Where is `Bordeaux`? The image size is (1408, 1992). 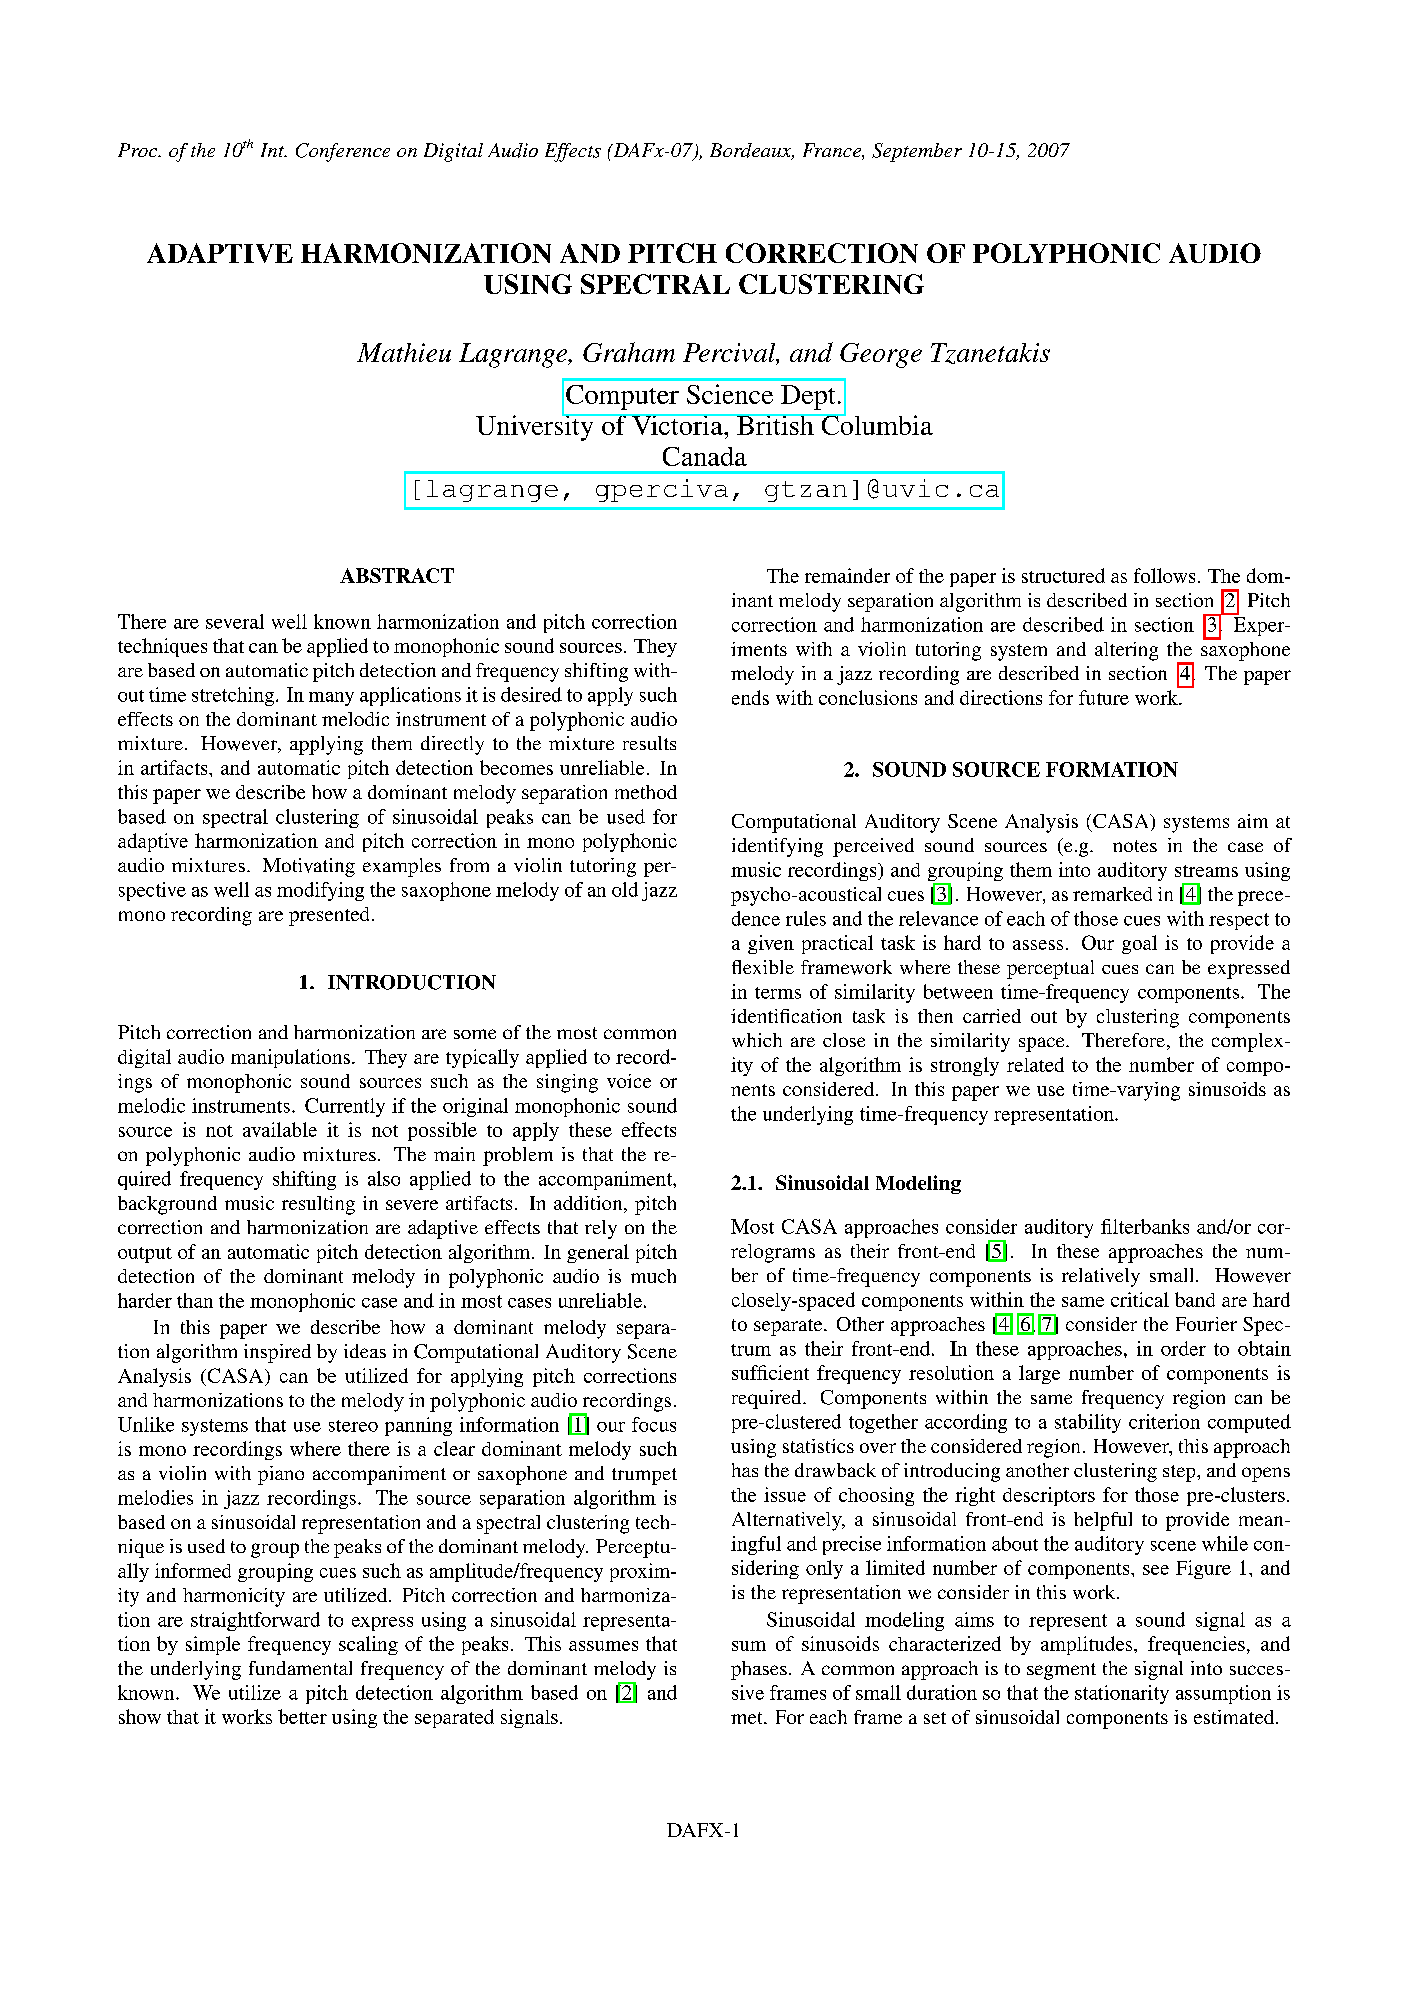
Bordeaux is located at coordinates (752, 151).
